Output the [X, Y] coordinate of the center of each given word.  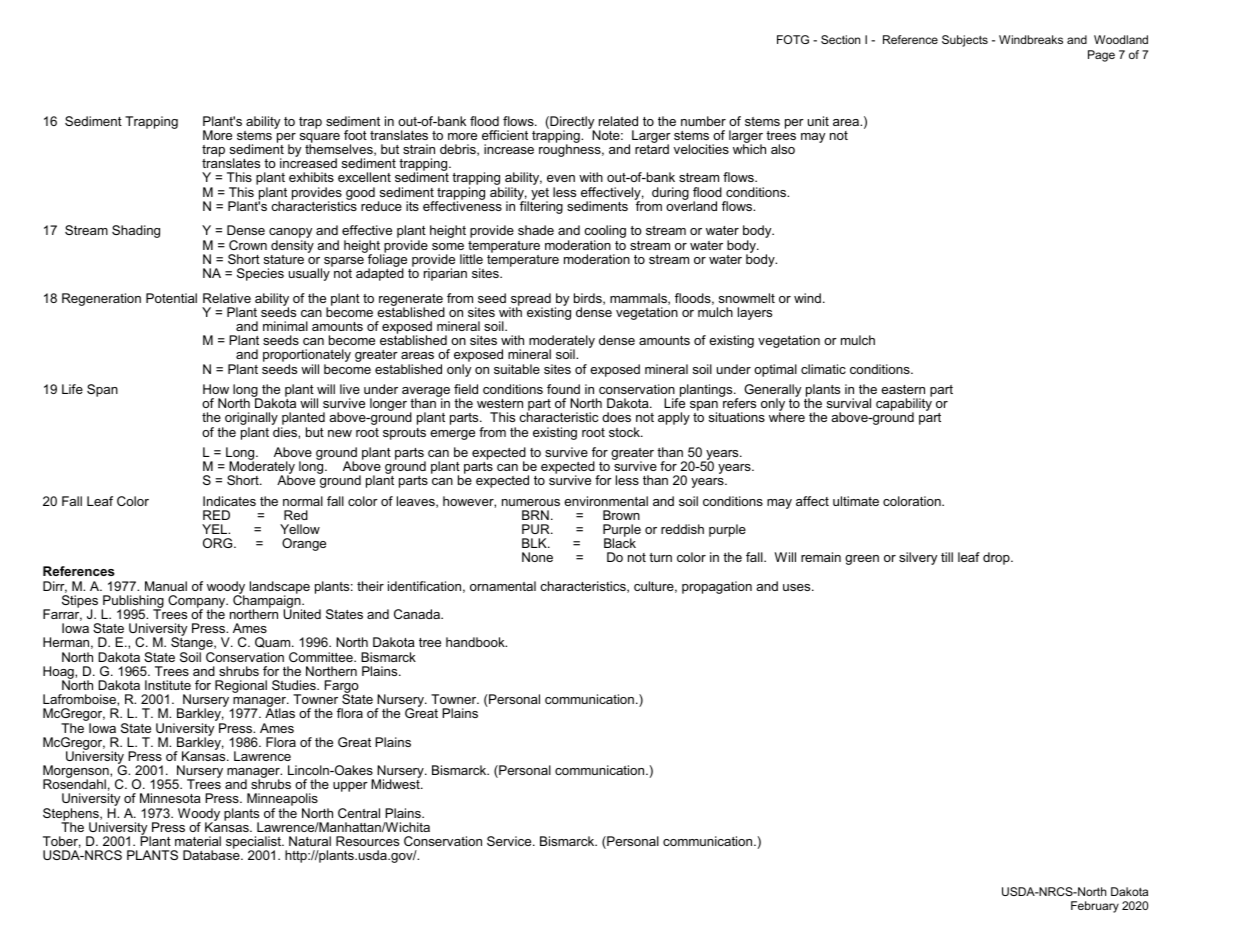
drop [997, 558]
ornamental [503, 586]
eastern [903, 389]
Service [510, 841]
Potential [171, 298]
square [320, 139]
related [618, 121]
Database [212, 855]
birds [589, 299]
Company [198, 603]
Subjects [965, 41]
